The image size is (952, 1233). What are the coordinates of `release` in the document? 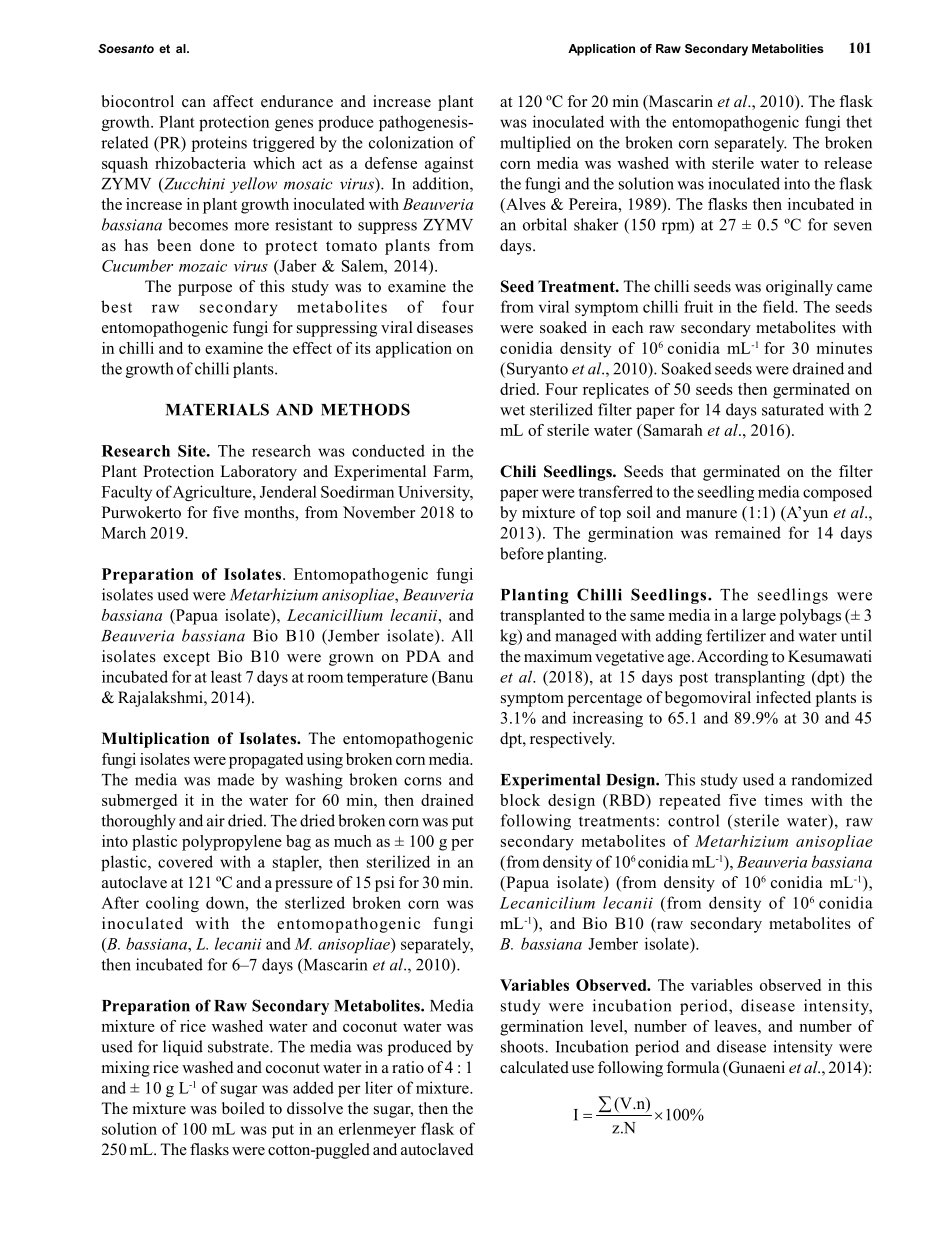 It's located at (848, 163).
